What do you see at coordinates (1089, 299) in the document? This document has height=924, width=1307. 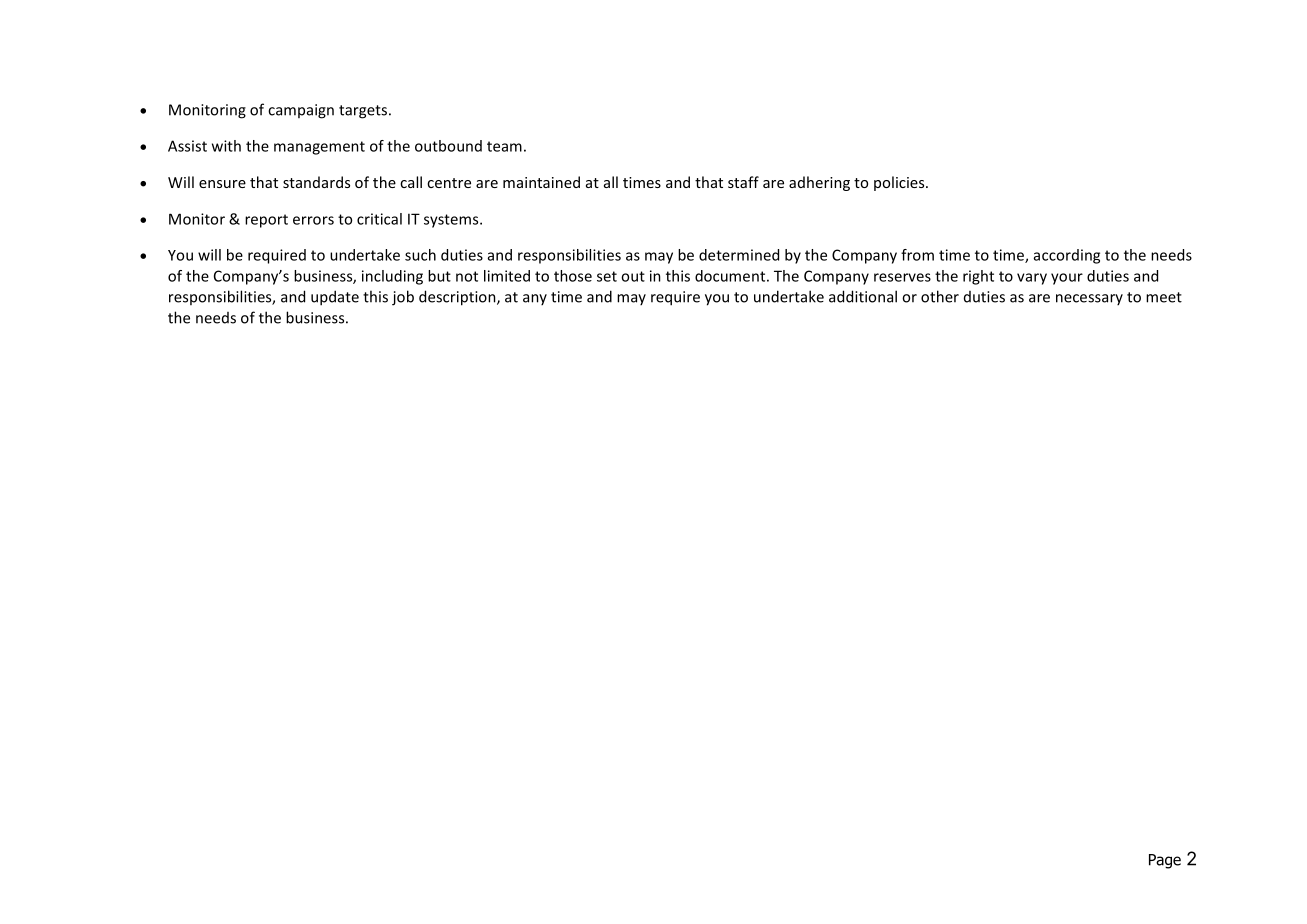 I see `necessary` at bounding box center [1089, 299].
